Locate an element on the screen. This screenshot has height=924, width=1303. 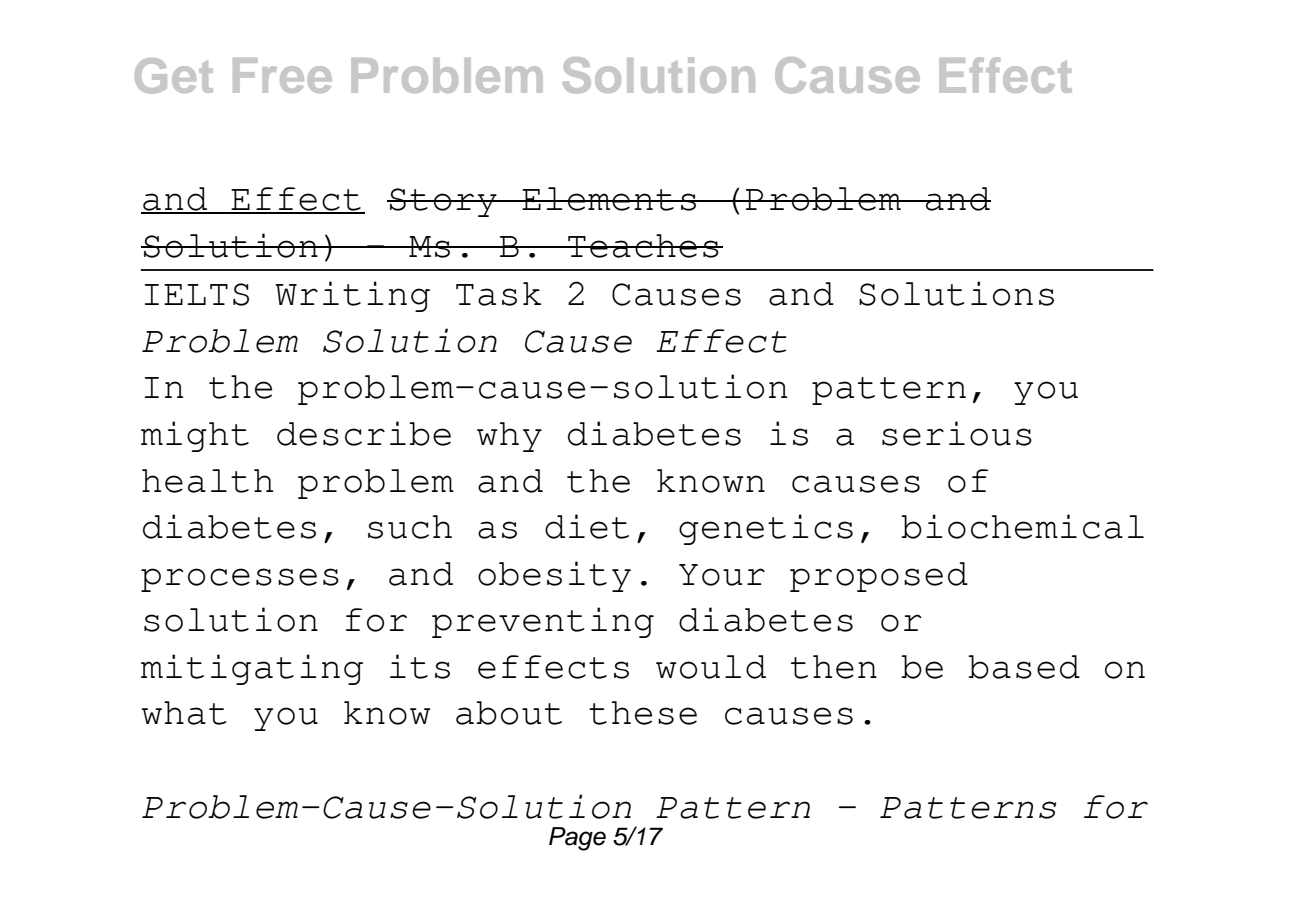
what is located at coordinates (184, 713).
